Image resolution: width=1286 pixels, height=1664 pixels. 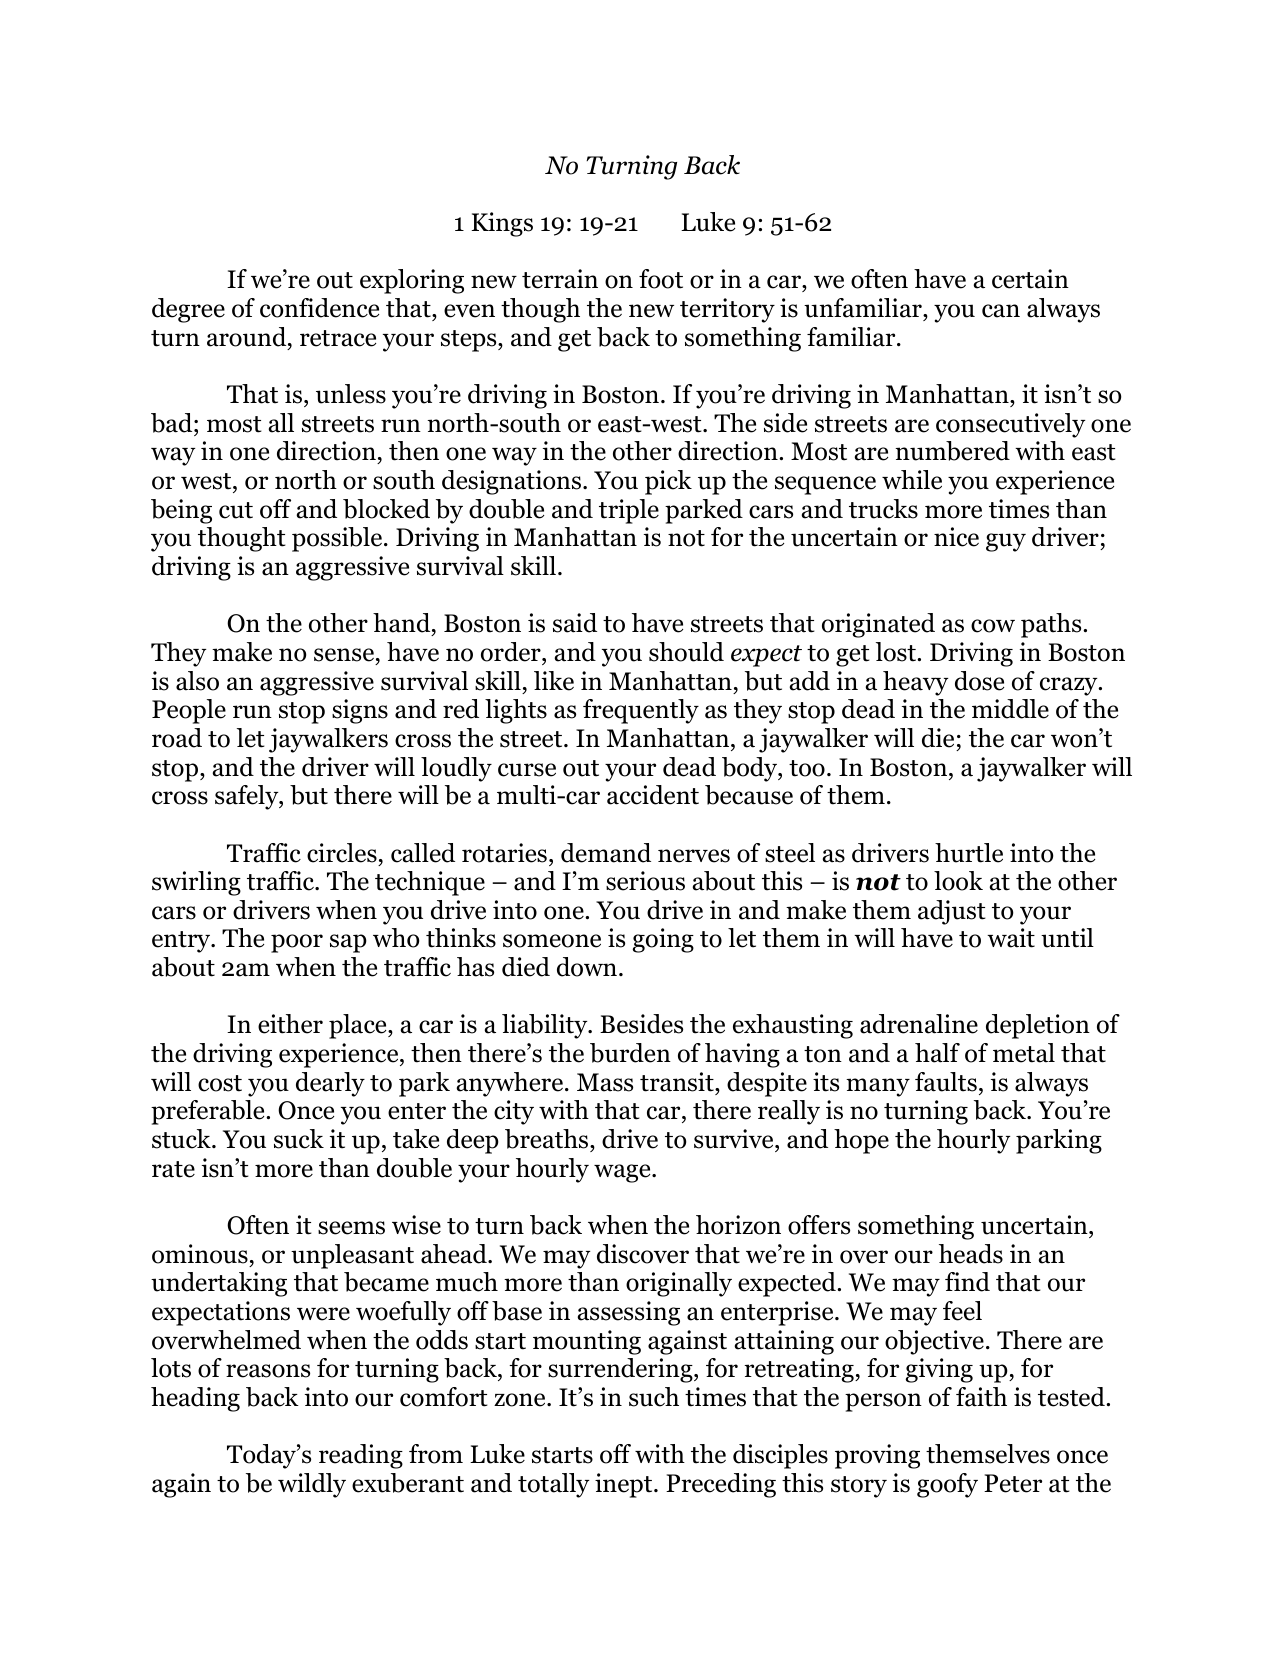 I want to click on wildly, so click(x=312, y=1485).
